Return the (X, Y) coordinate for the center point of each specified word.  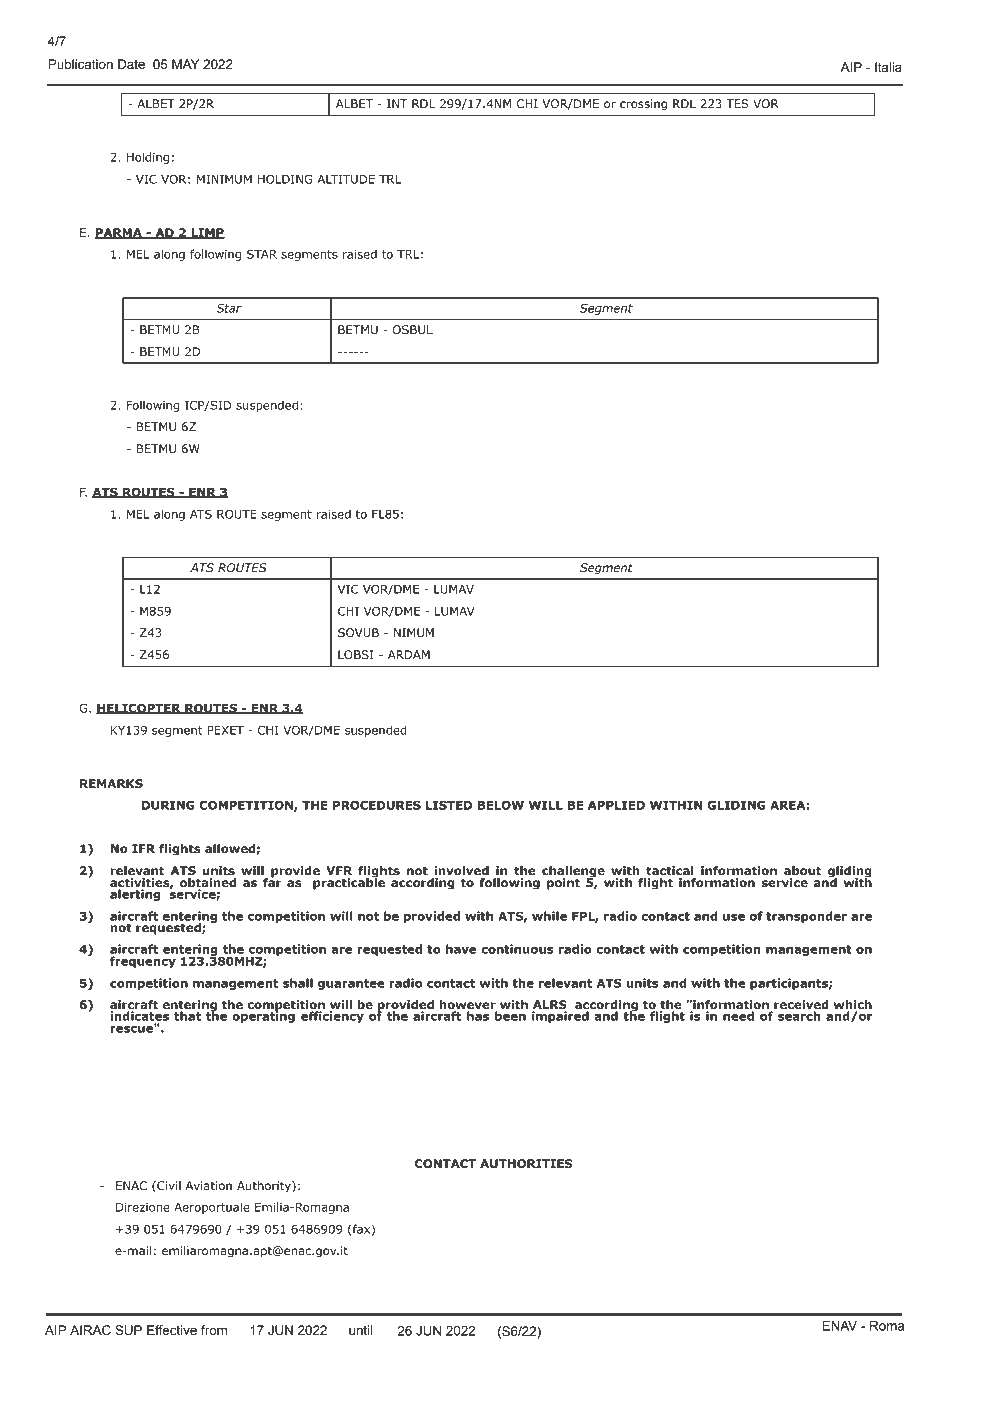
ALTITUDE (346, 179)
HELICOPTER (139, 708)
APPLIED (616, 805)
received (800, 1006)
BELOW (501, 805)
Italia (888, 67)
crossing (643, 105)
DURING (168, 805)
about (802, 870)
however (468, 1006)
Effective (172, 1330)
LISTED (449, 805)
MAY (185, 64)
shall (298, 983)
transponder (806, 917)
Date (131, 64)
